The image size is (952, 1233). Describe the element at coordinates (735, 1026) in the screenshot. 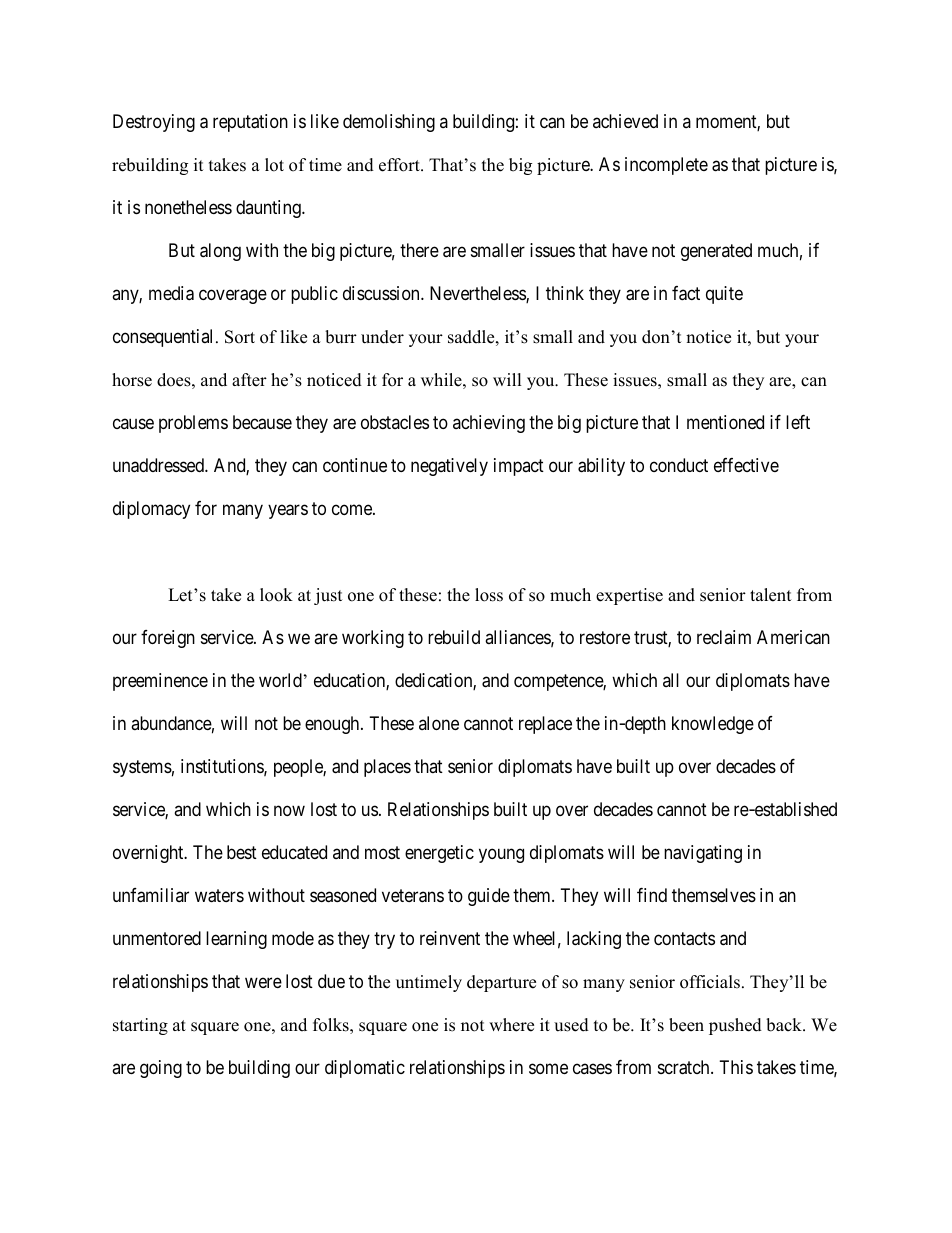

I see `pushed` at that location.
